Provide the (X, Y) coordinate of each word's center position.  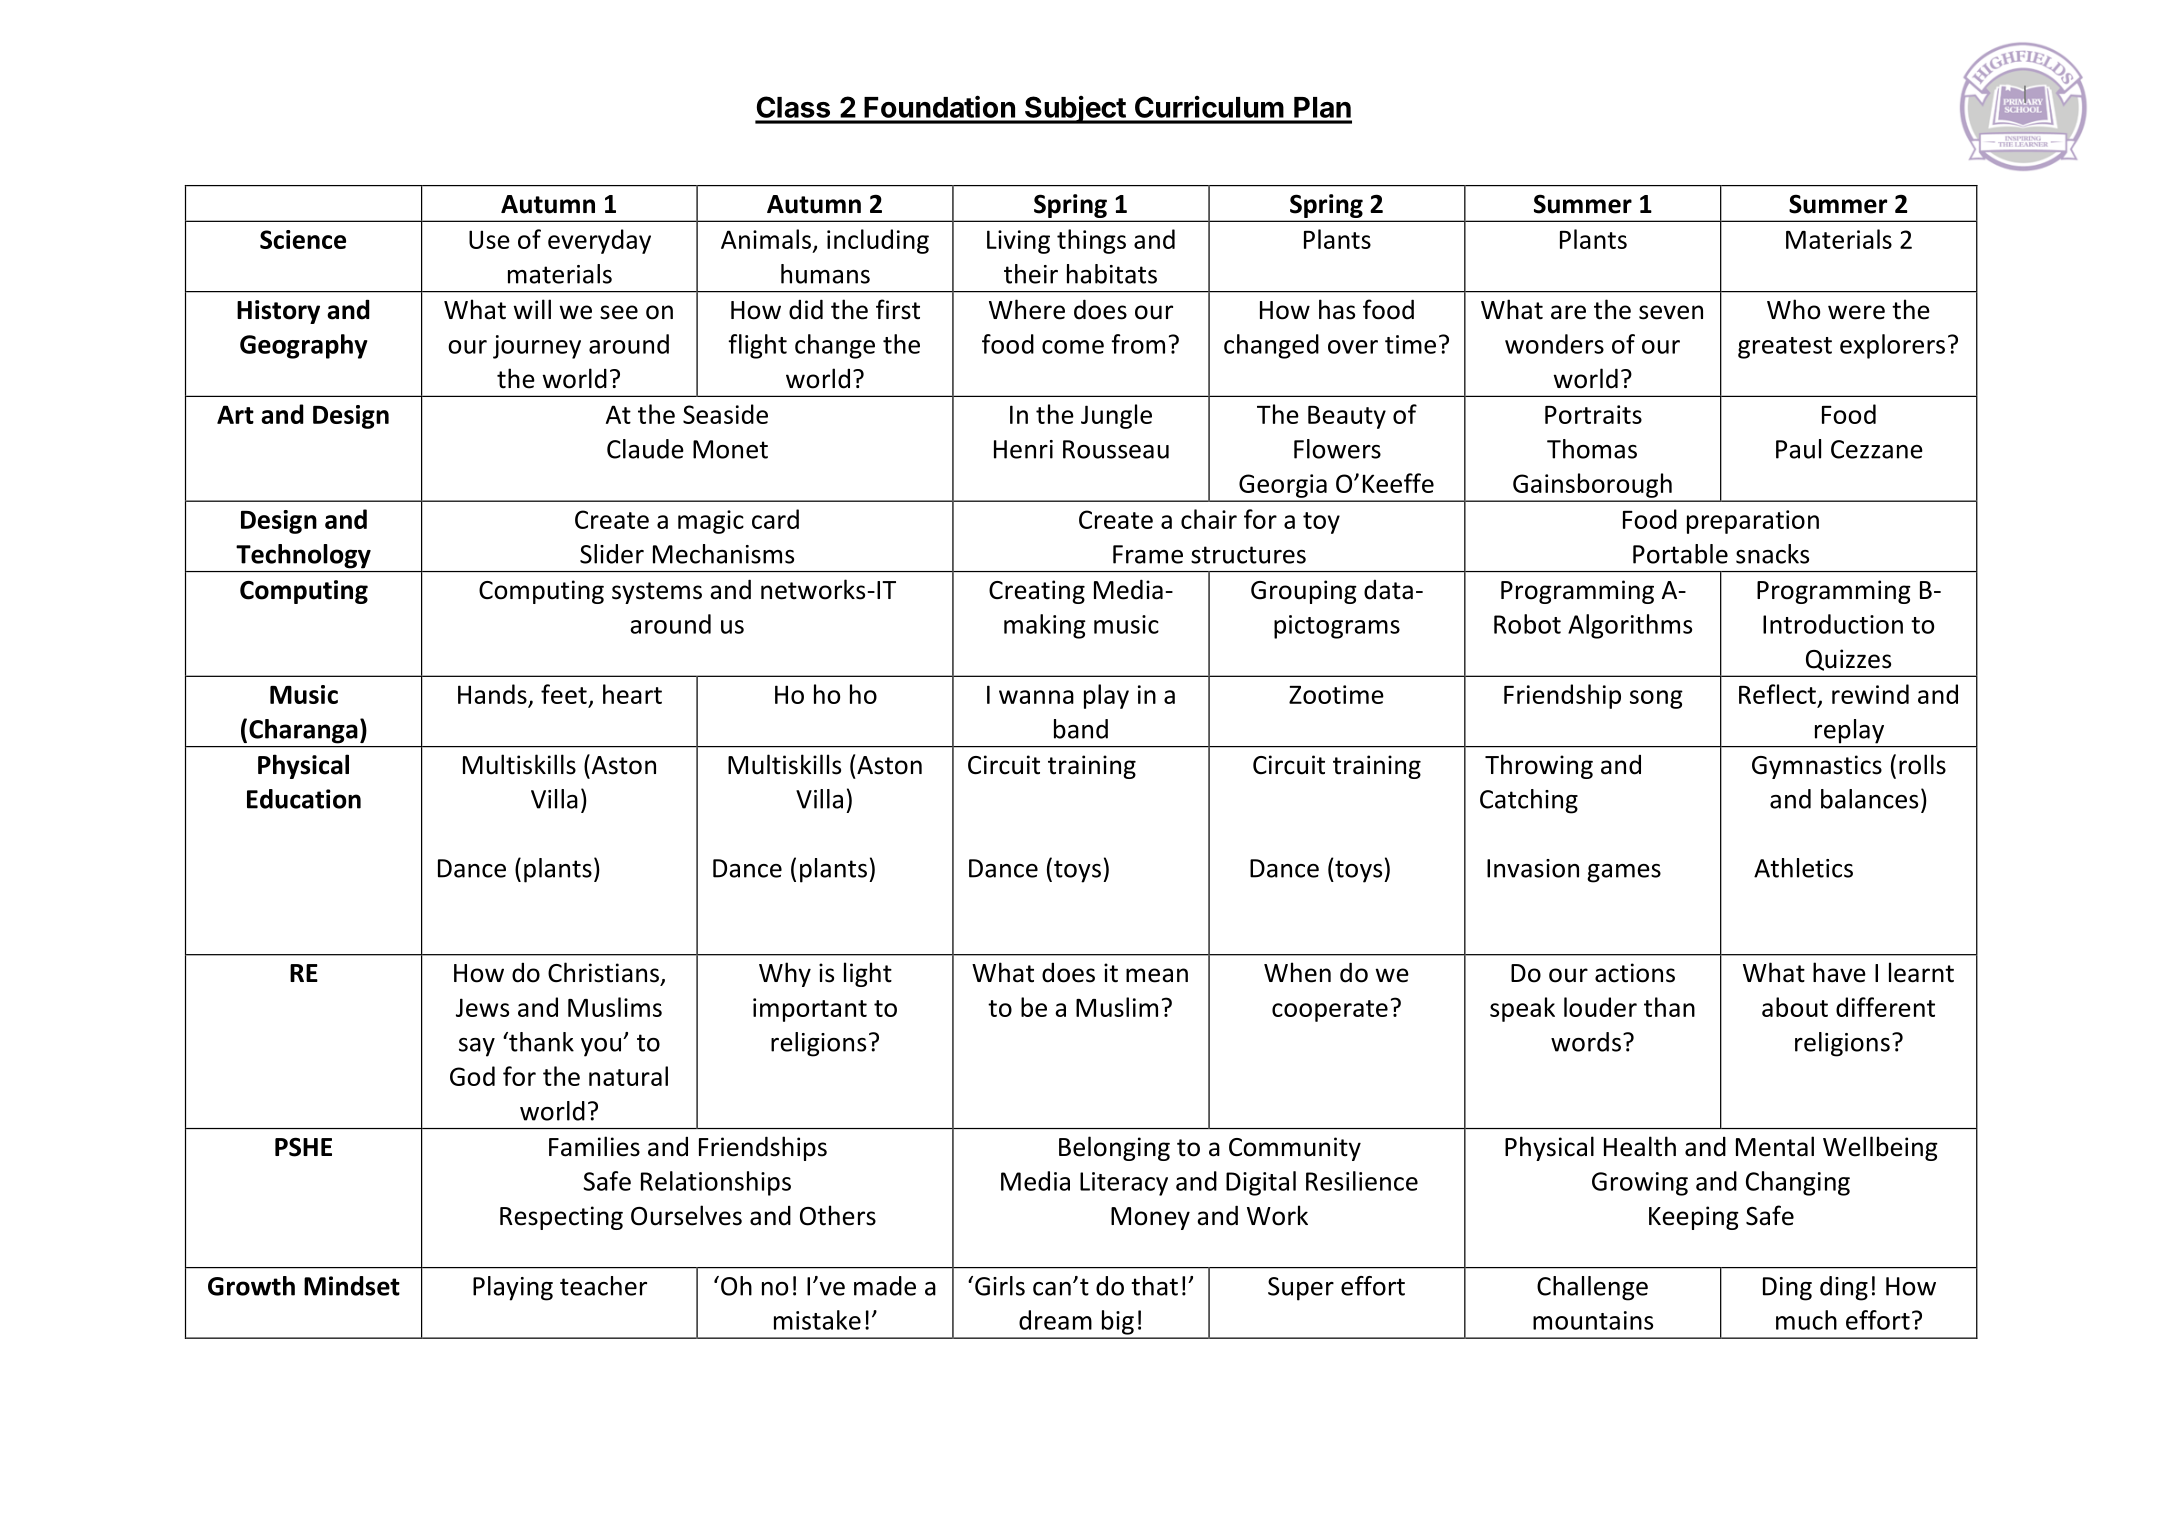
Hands (492, 694)
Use (489, 239)
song (1656, 699)
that (1154, 1286)
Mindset (352, 1286)
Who (1793, 309)
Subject (1075, 110)
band (1081, 729)
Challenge (1592, 1288)
